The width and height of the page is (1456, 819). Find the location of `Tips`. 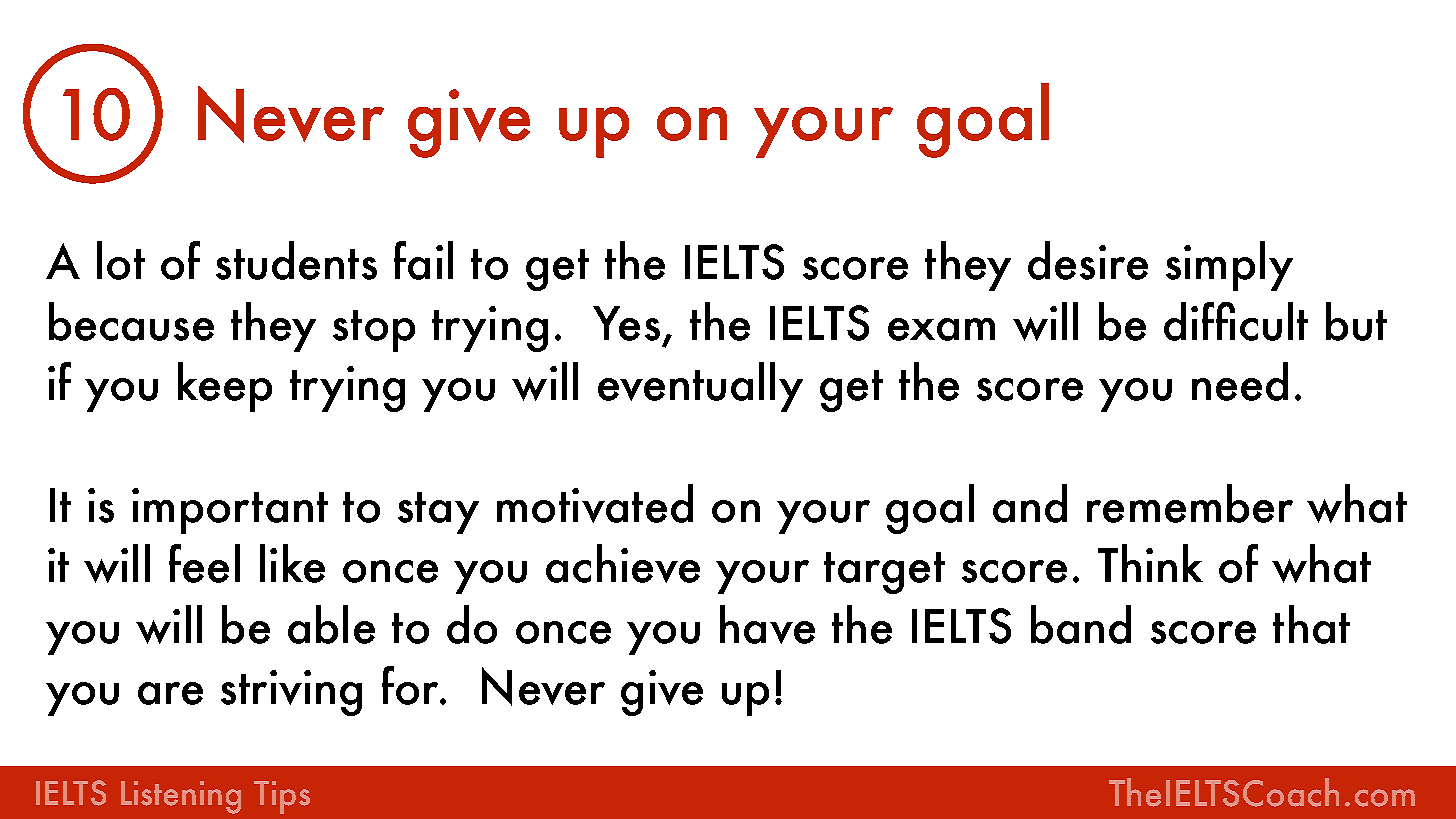

Tips is located at coordinates (282, 797).
